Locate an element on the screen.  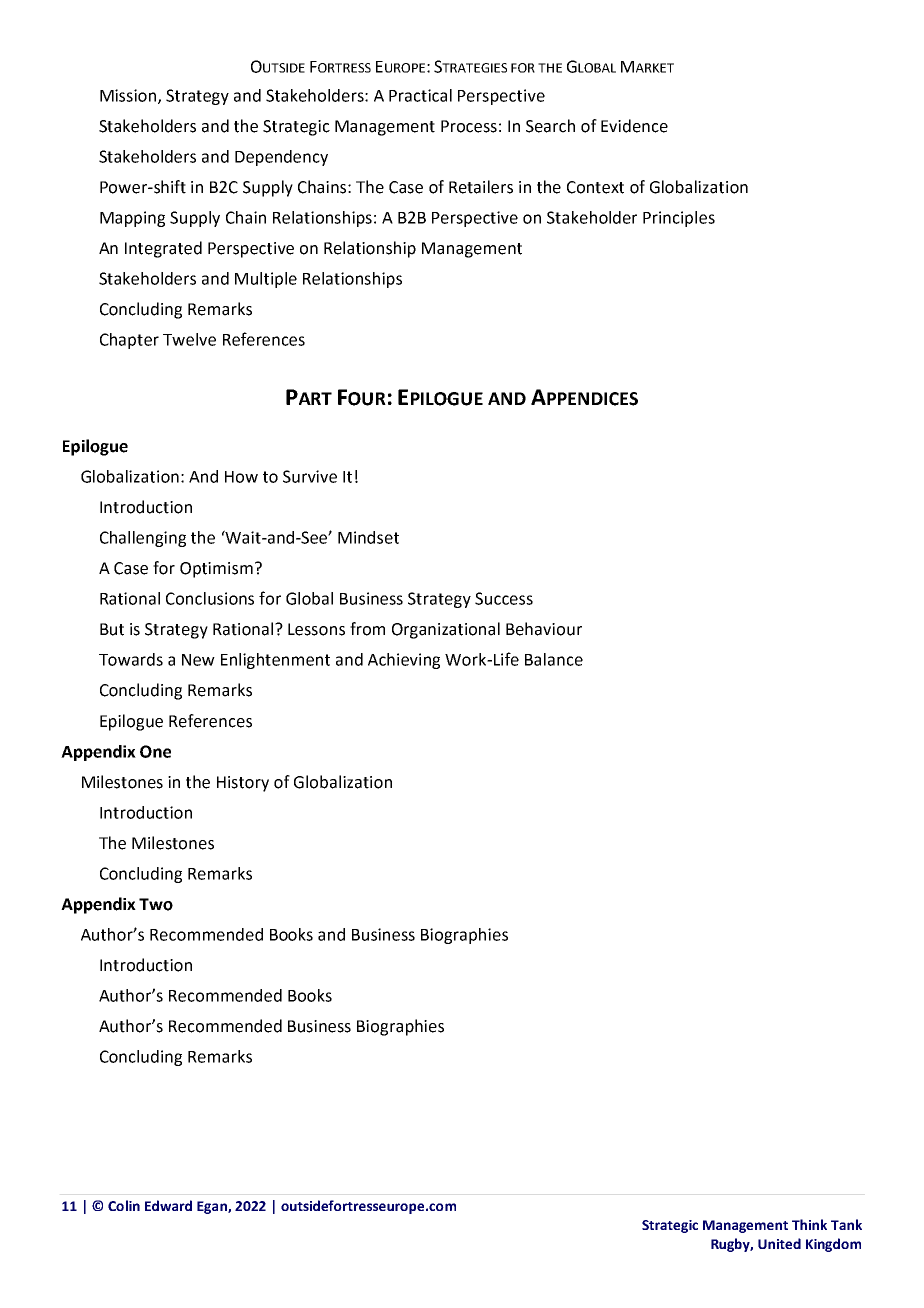
Think is located at coordinates (809, 1224).
